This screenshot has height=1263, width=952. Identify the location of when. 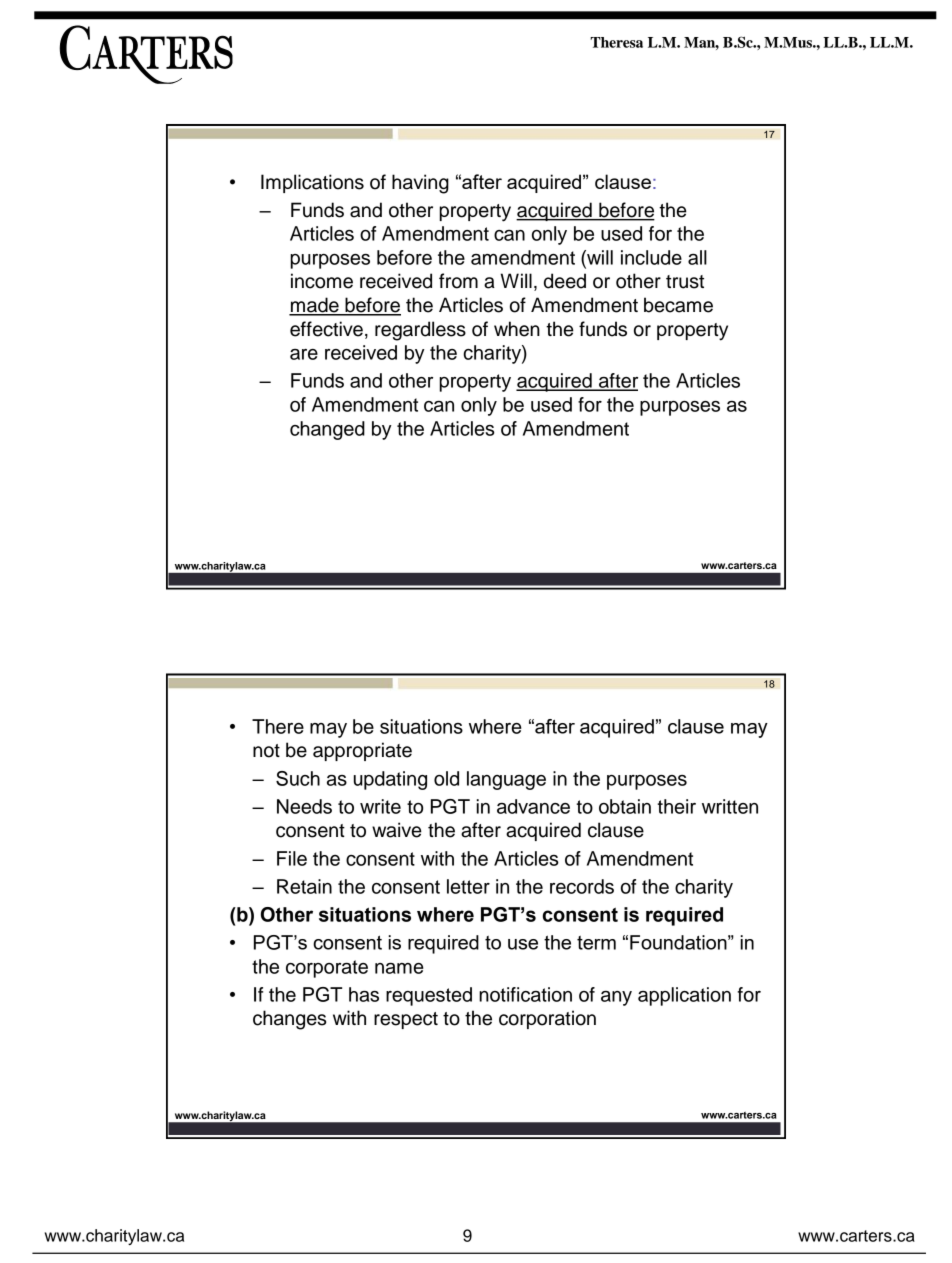
(517, 329).
